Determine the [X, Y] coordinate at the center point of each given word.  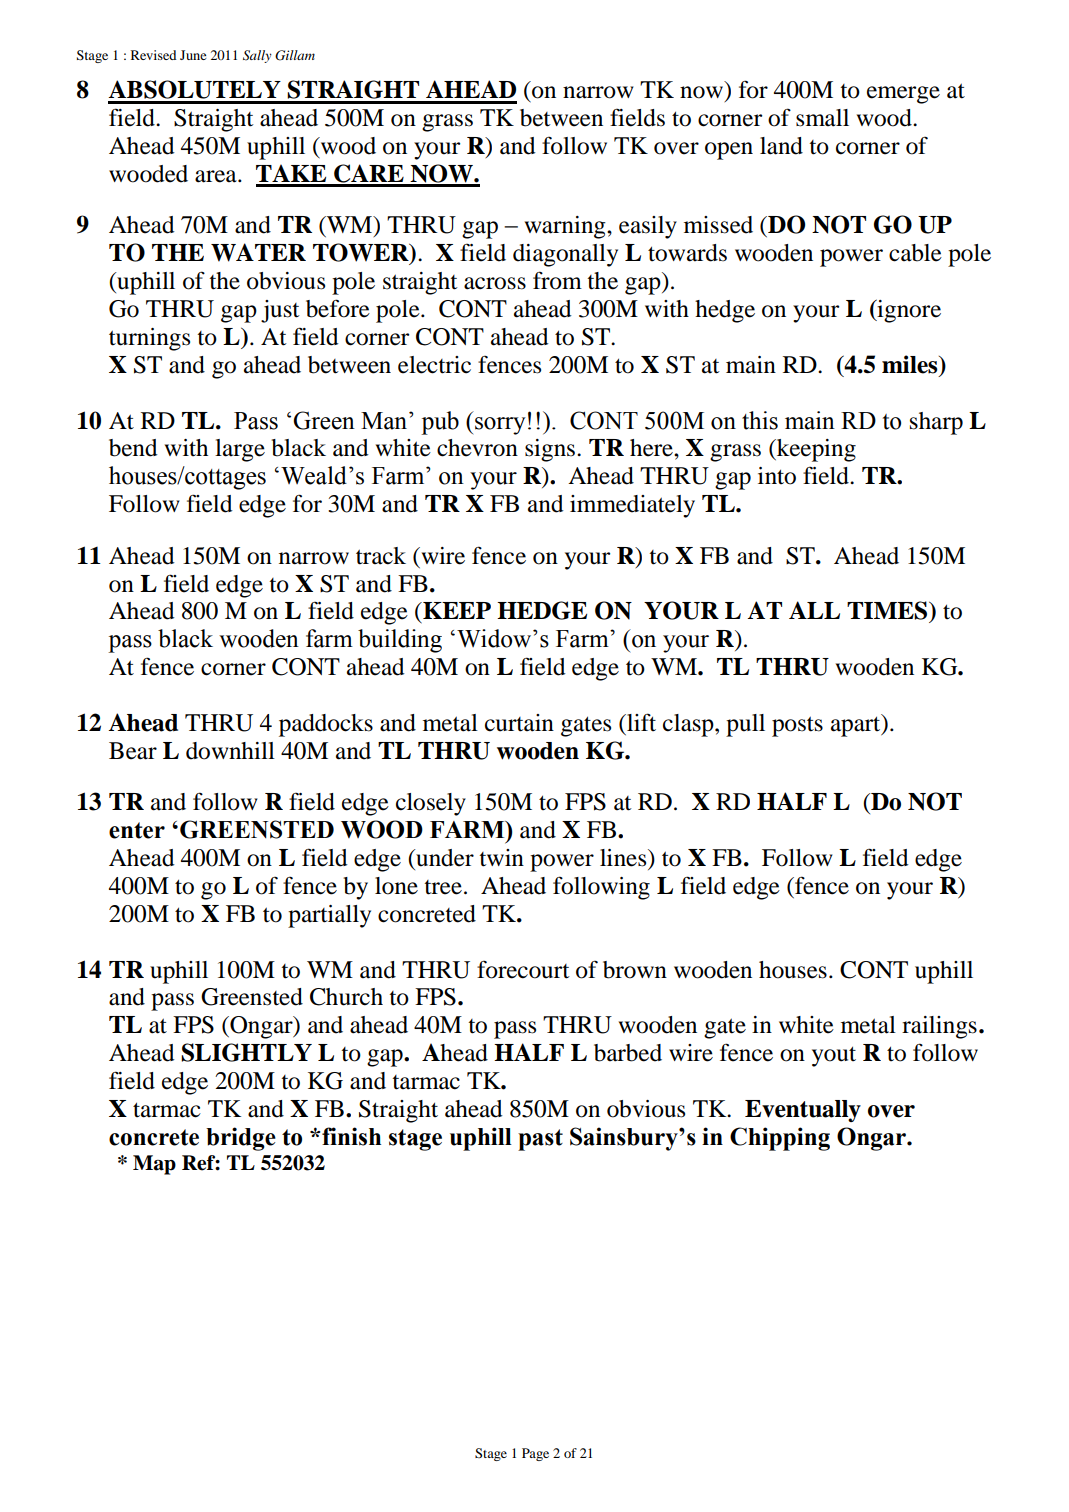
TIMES [888, 610]
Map [154, 1165]
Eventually [803, 1111]
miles [911, 364]
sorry [500, 426]
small [822, 118]
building [400, 641]
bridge [241, 1139]
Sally [257, 56]
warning [566, 227]
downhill [230, 751]
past [540, 1140]
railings [939, 1027]
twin [501, 858]
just [280, 311]
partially [329, 916]
